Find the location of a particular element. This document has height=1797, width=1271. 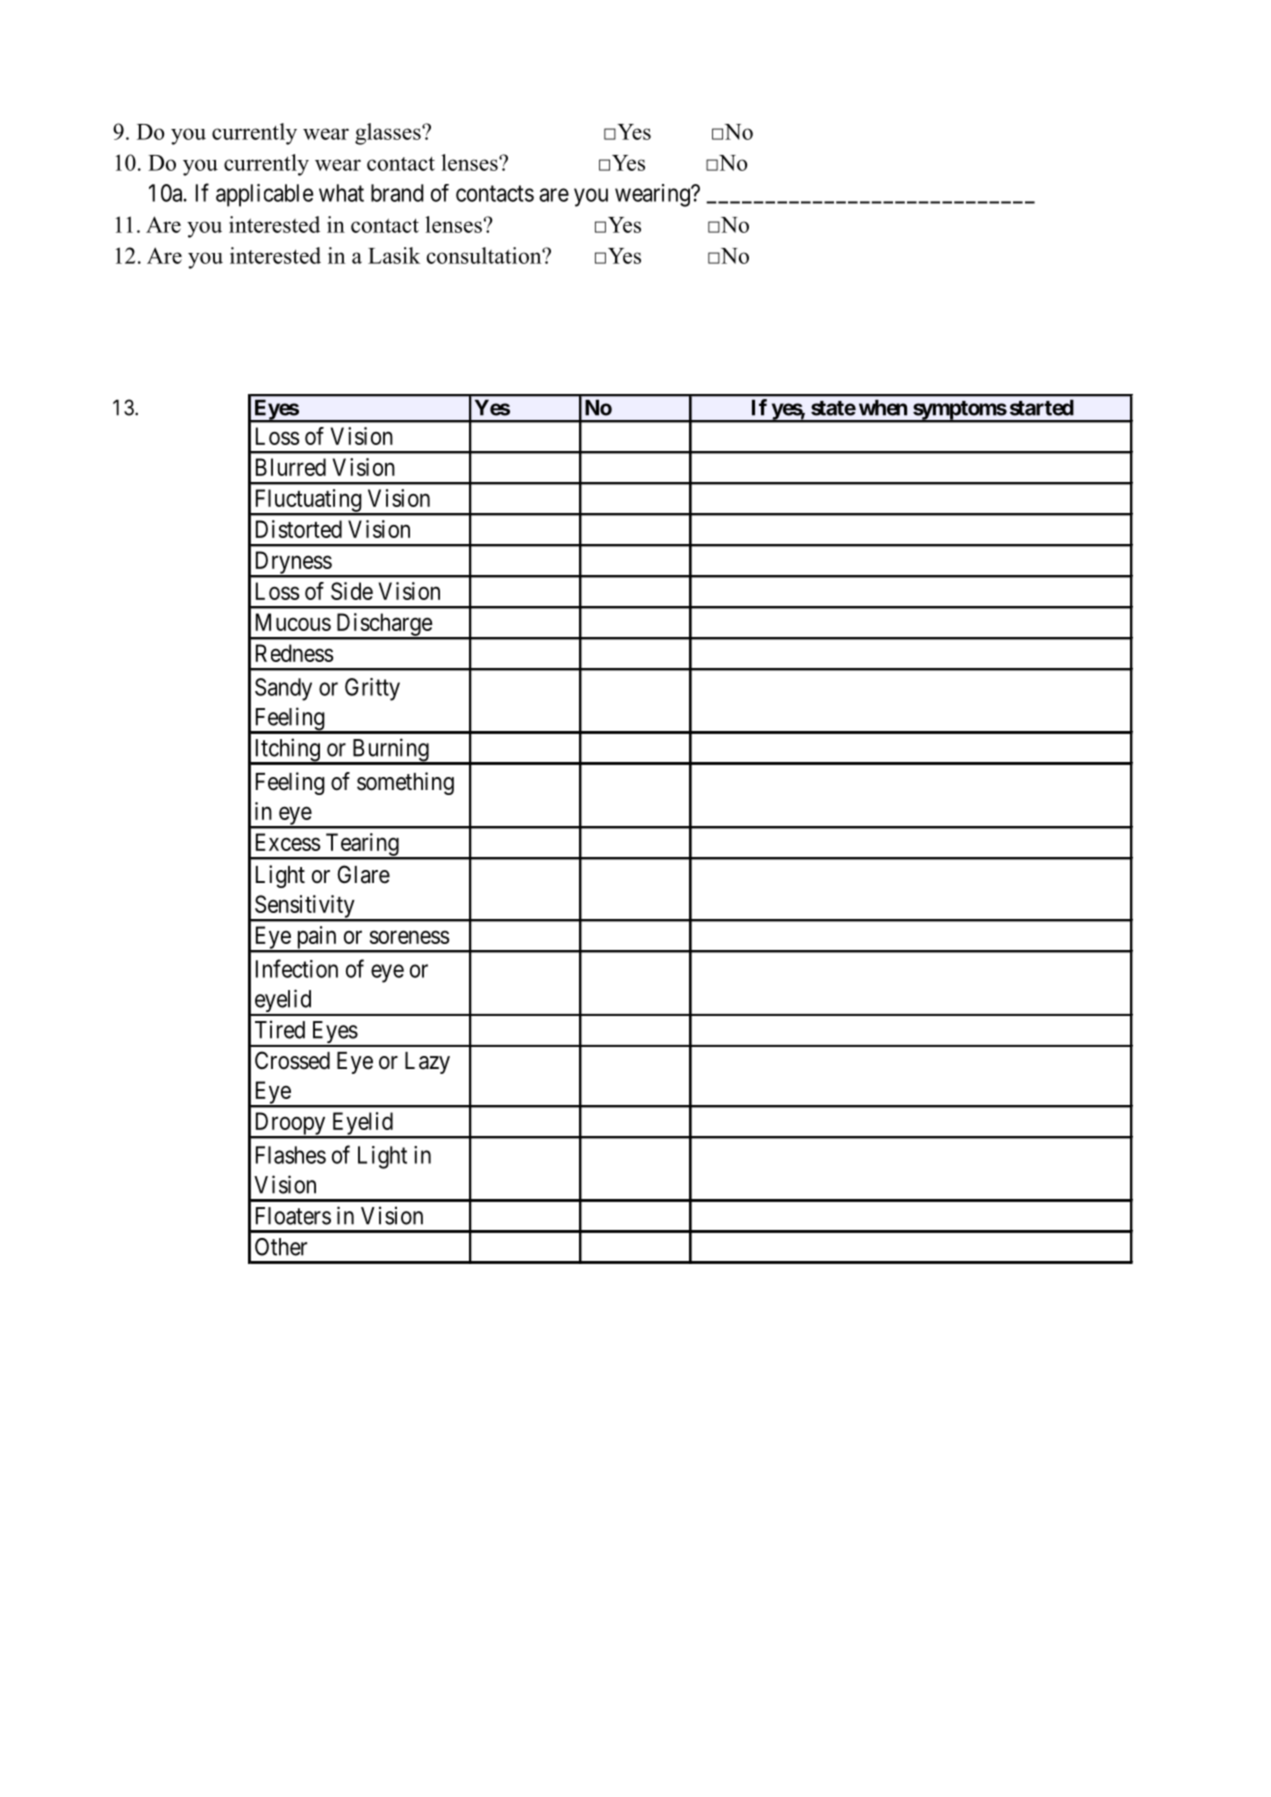

Gritty is located at coordinates (372, 689).
